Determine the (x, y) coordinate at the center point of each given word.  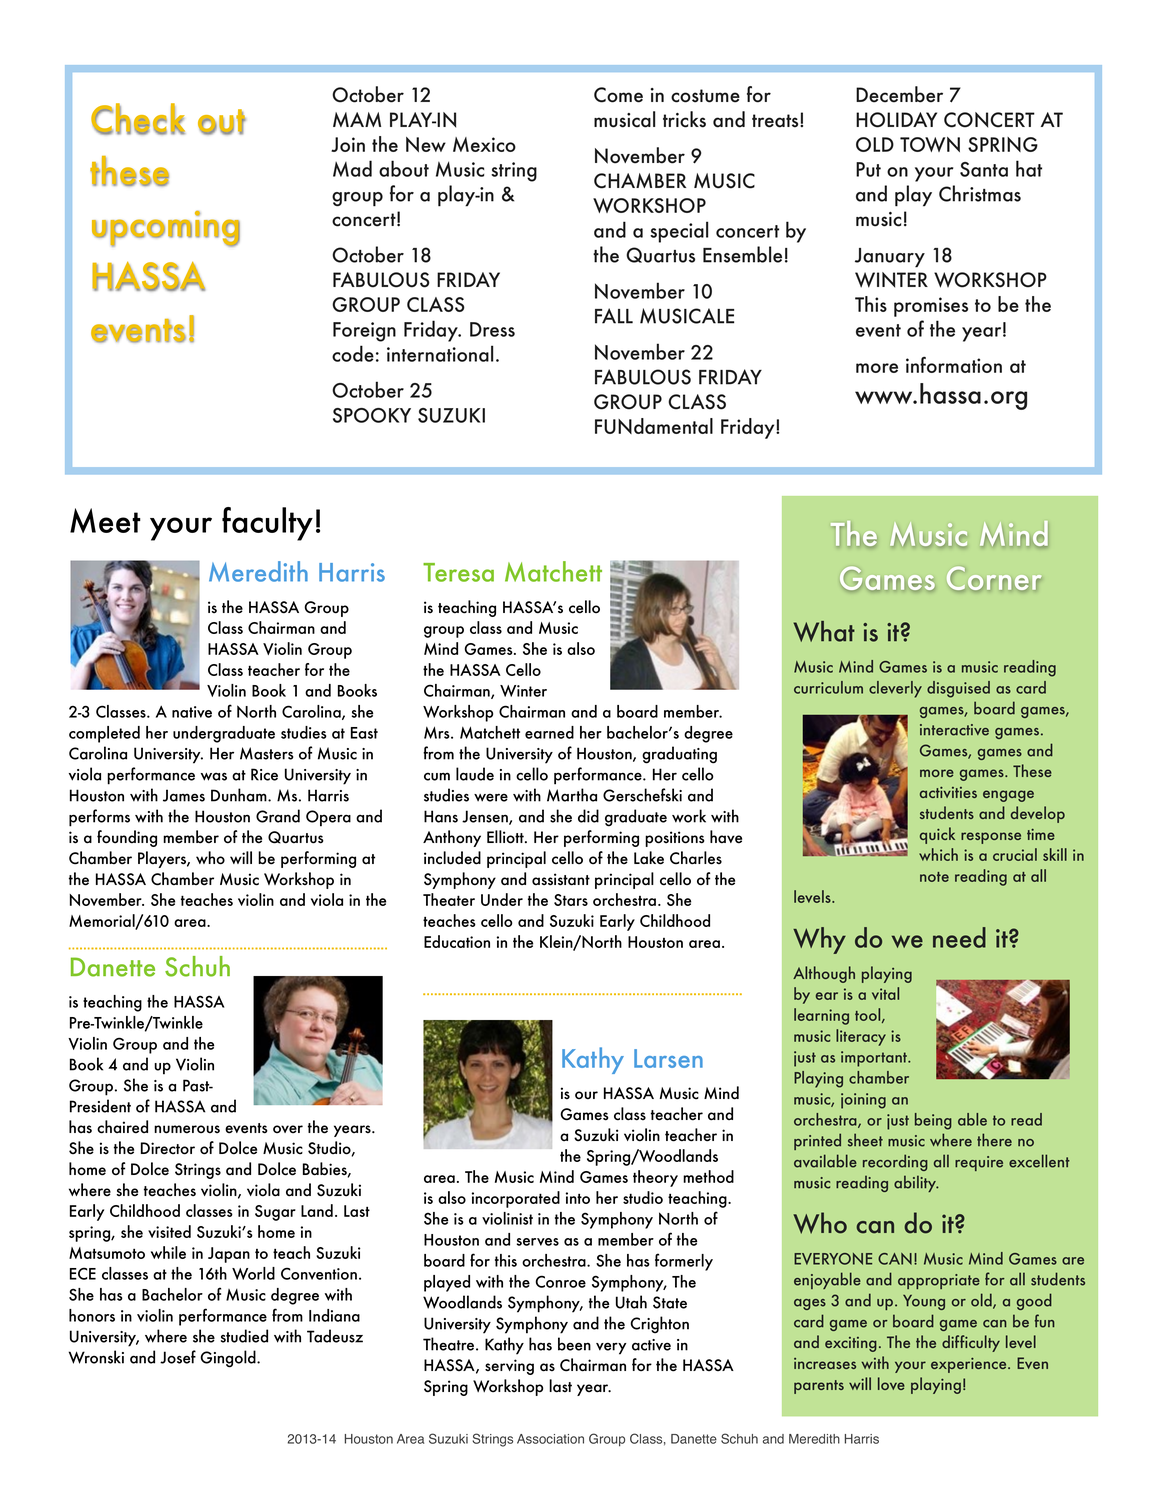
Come (618, 95)
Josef (178, 1357)
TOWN (930, 144)
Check (138, 119)
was (214, 776)
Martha (572, 795)
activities (948, 792)
